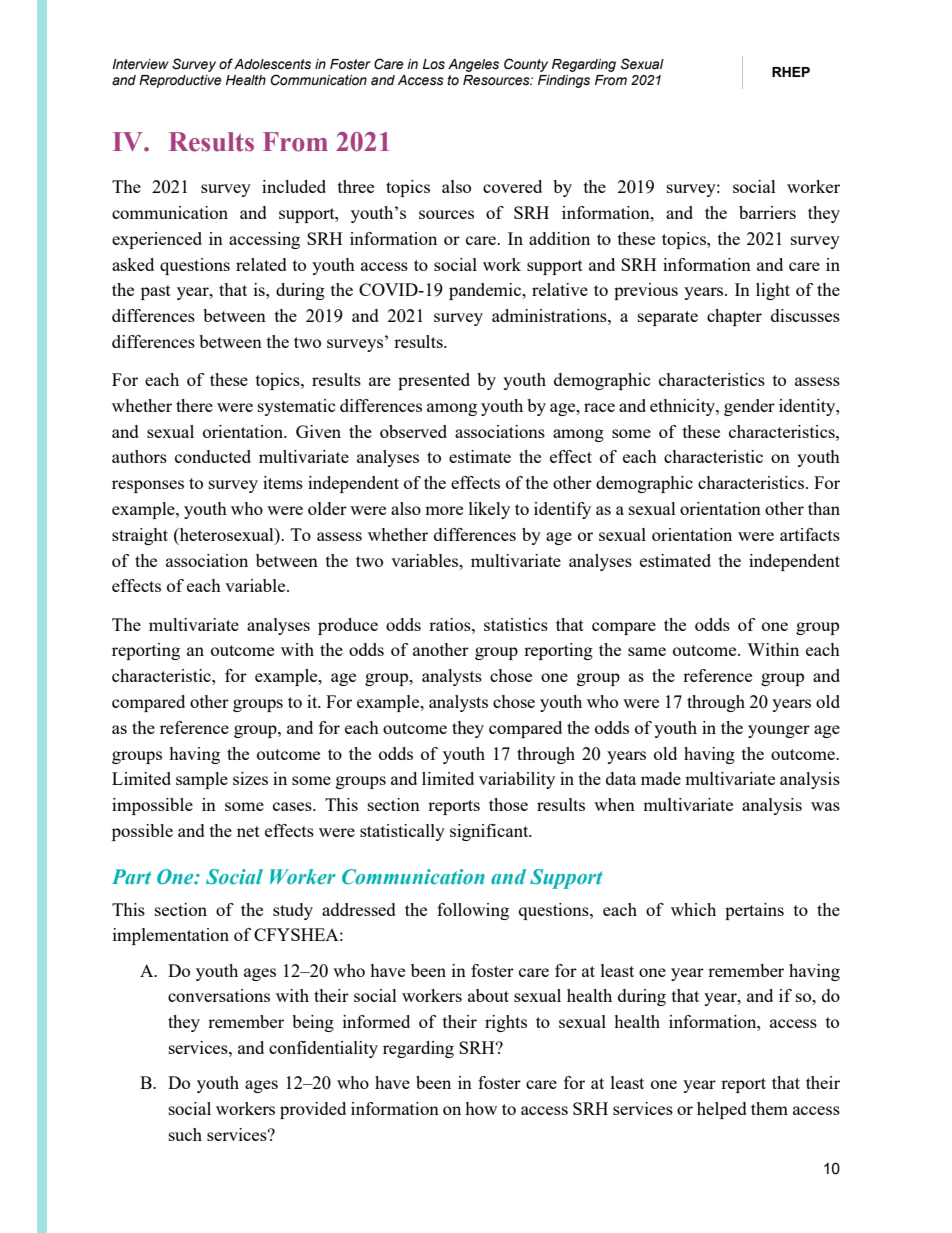 The image size is (952, 1233). I want to click on pandemic, so click(486, 291).
